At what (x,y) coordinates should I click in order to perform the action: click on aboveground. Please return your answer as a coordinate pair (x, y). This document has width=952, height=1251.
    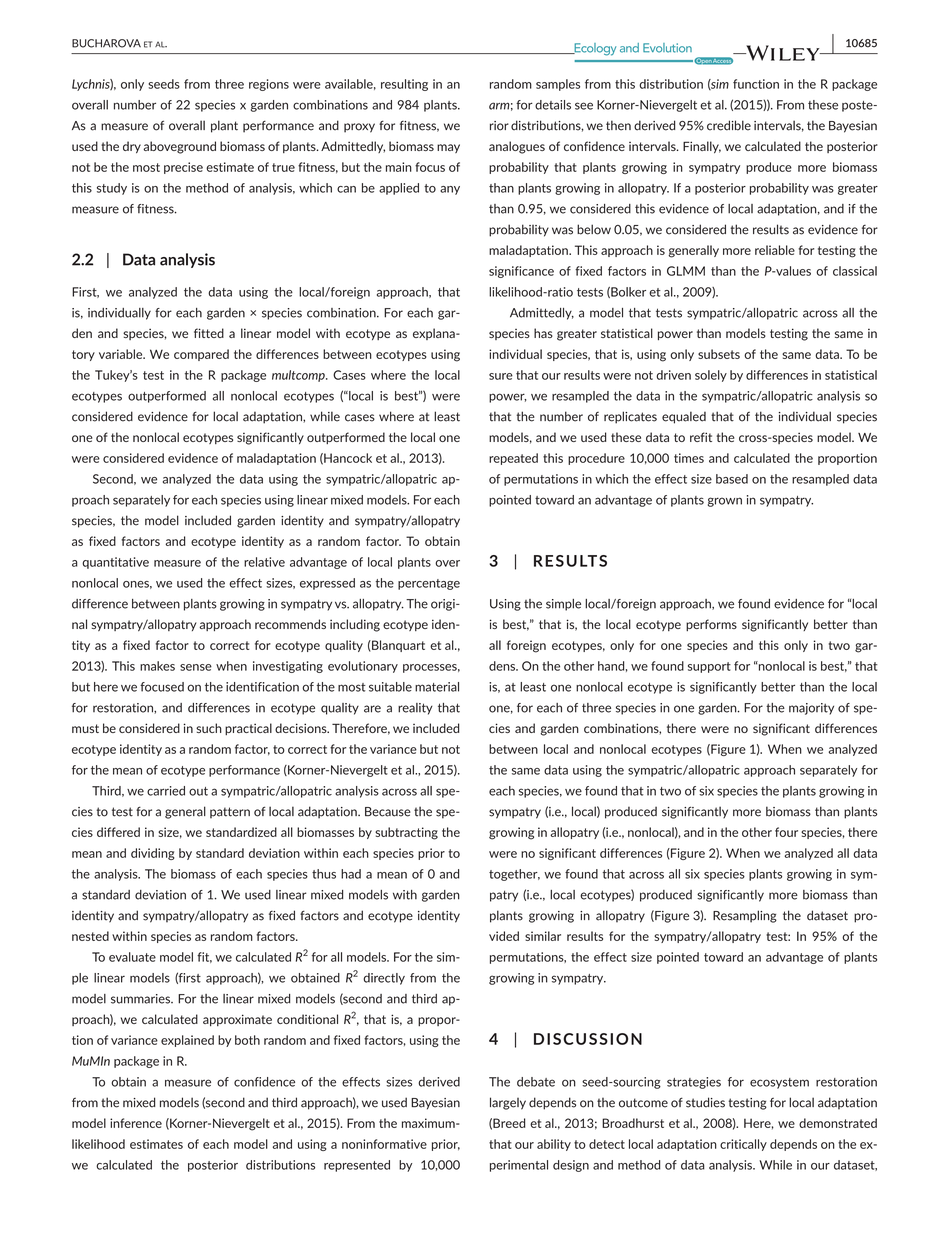
    Looking at the image, I should click on (179, 147).
